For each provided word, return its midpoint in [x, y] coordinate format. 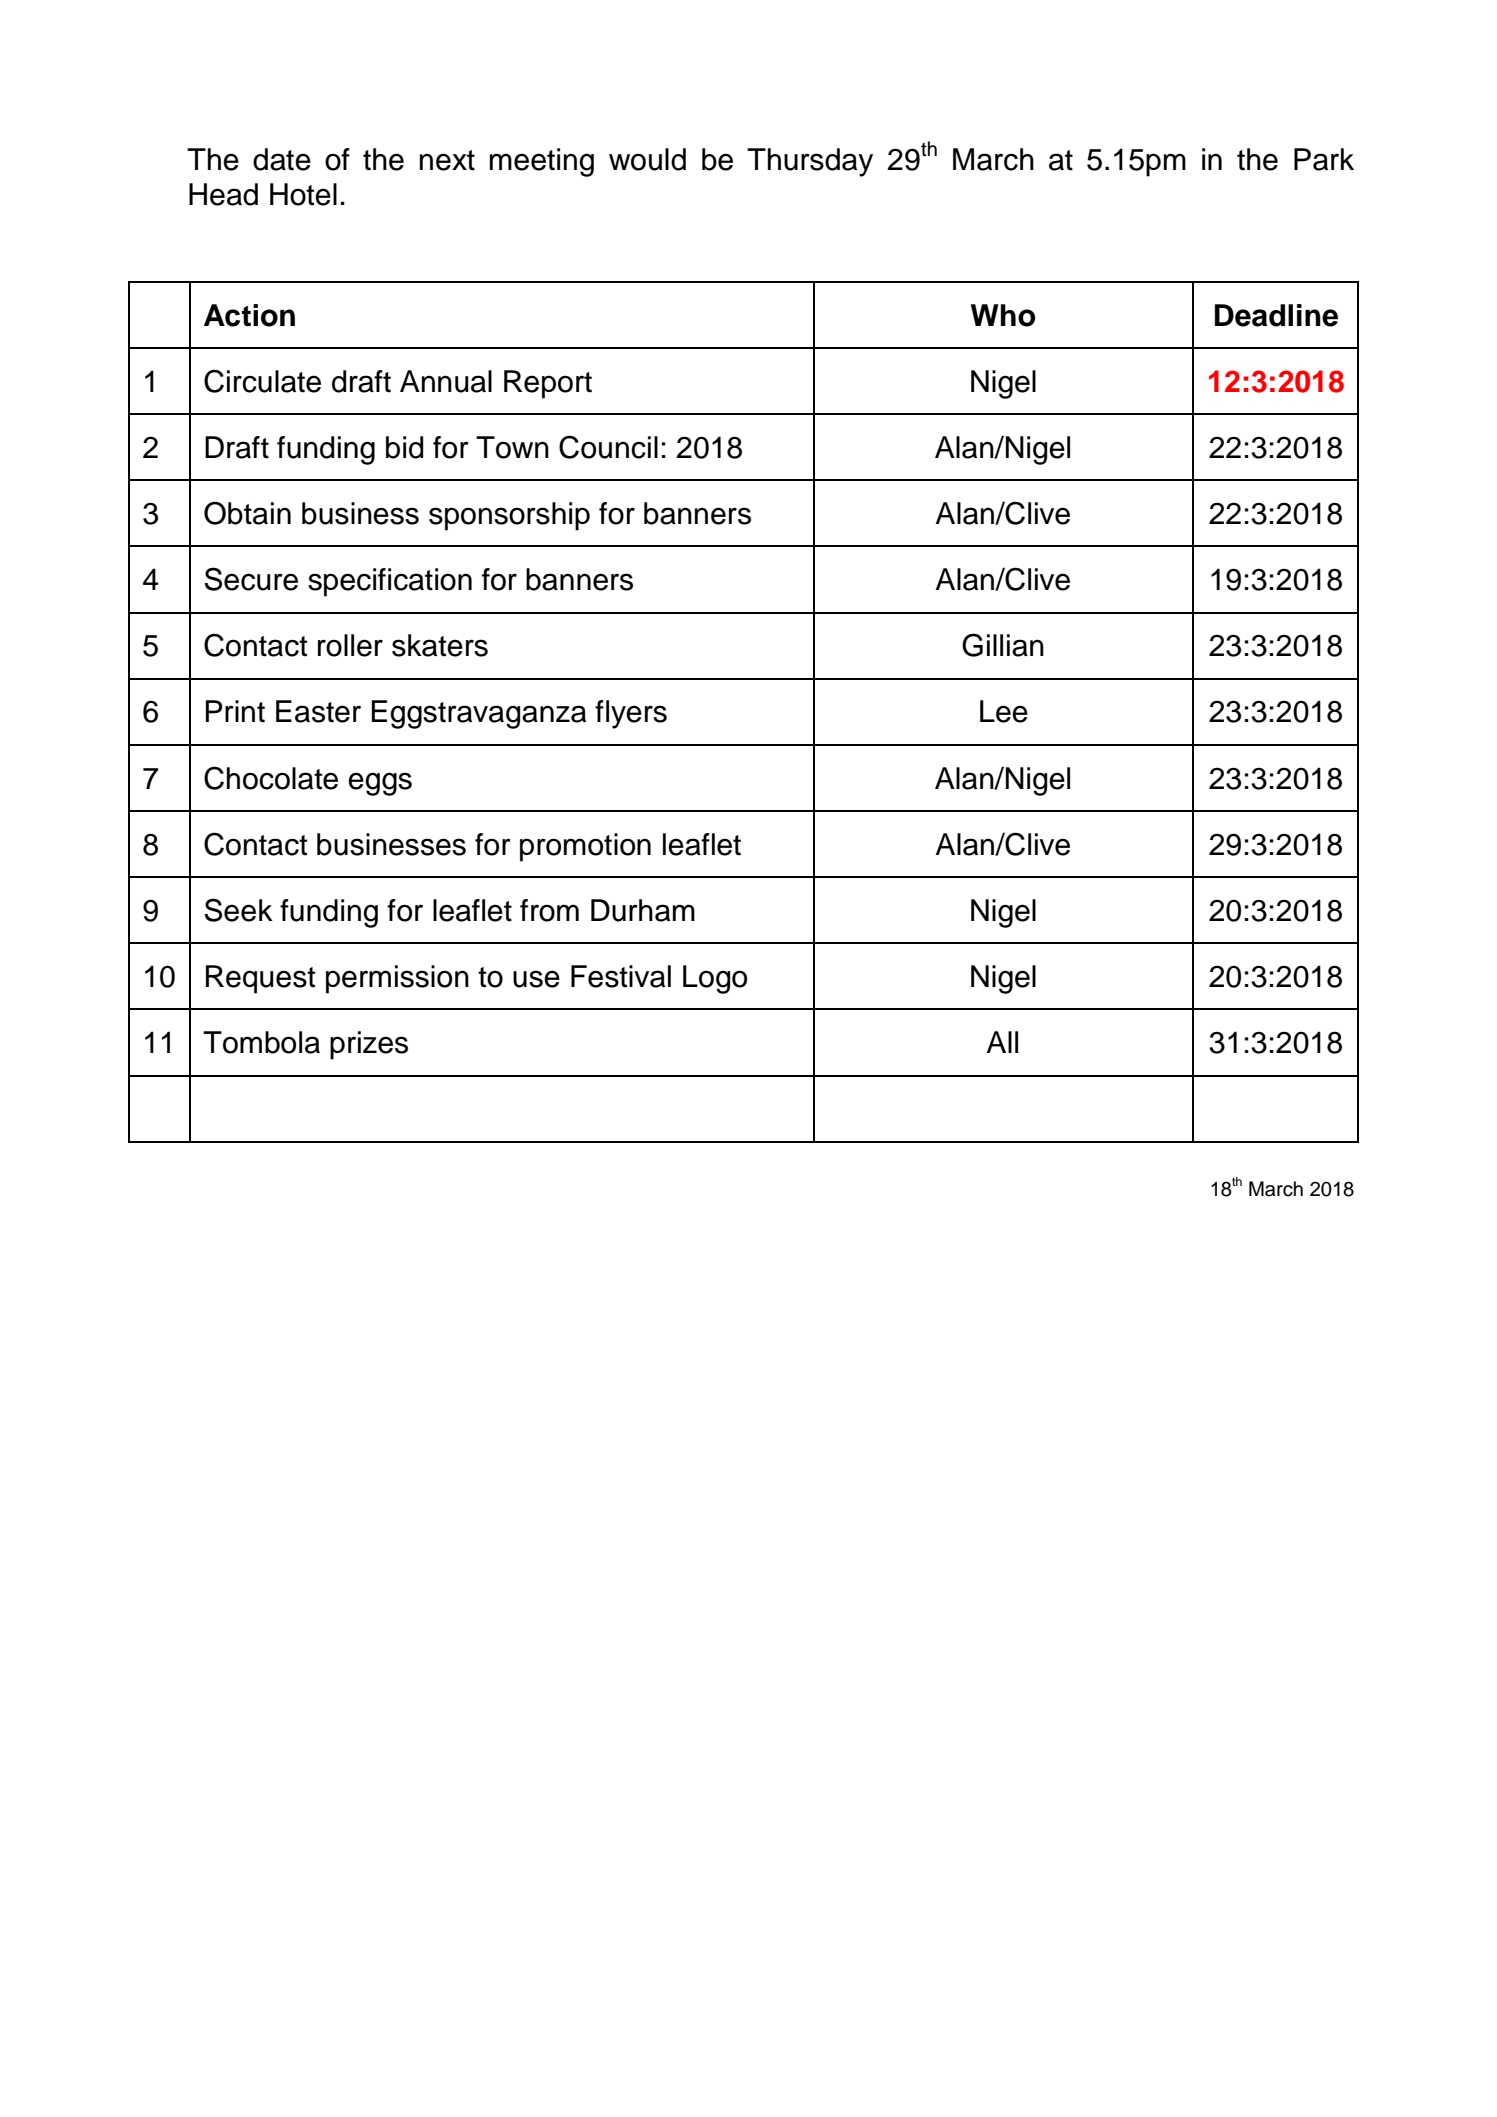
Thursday [810, 162]
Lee [1004, 711]
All [1002, 1042]
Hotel [303, 194]
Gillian [1003, 645]
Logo [715, 979]
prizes [369, 1045]
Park [1324, 159]
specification [390, 582]
